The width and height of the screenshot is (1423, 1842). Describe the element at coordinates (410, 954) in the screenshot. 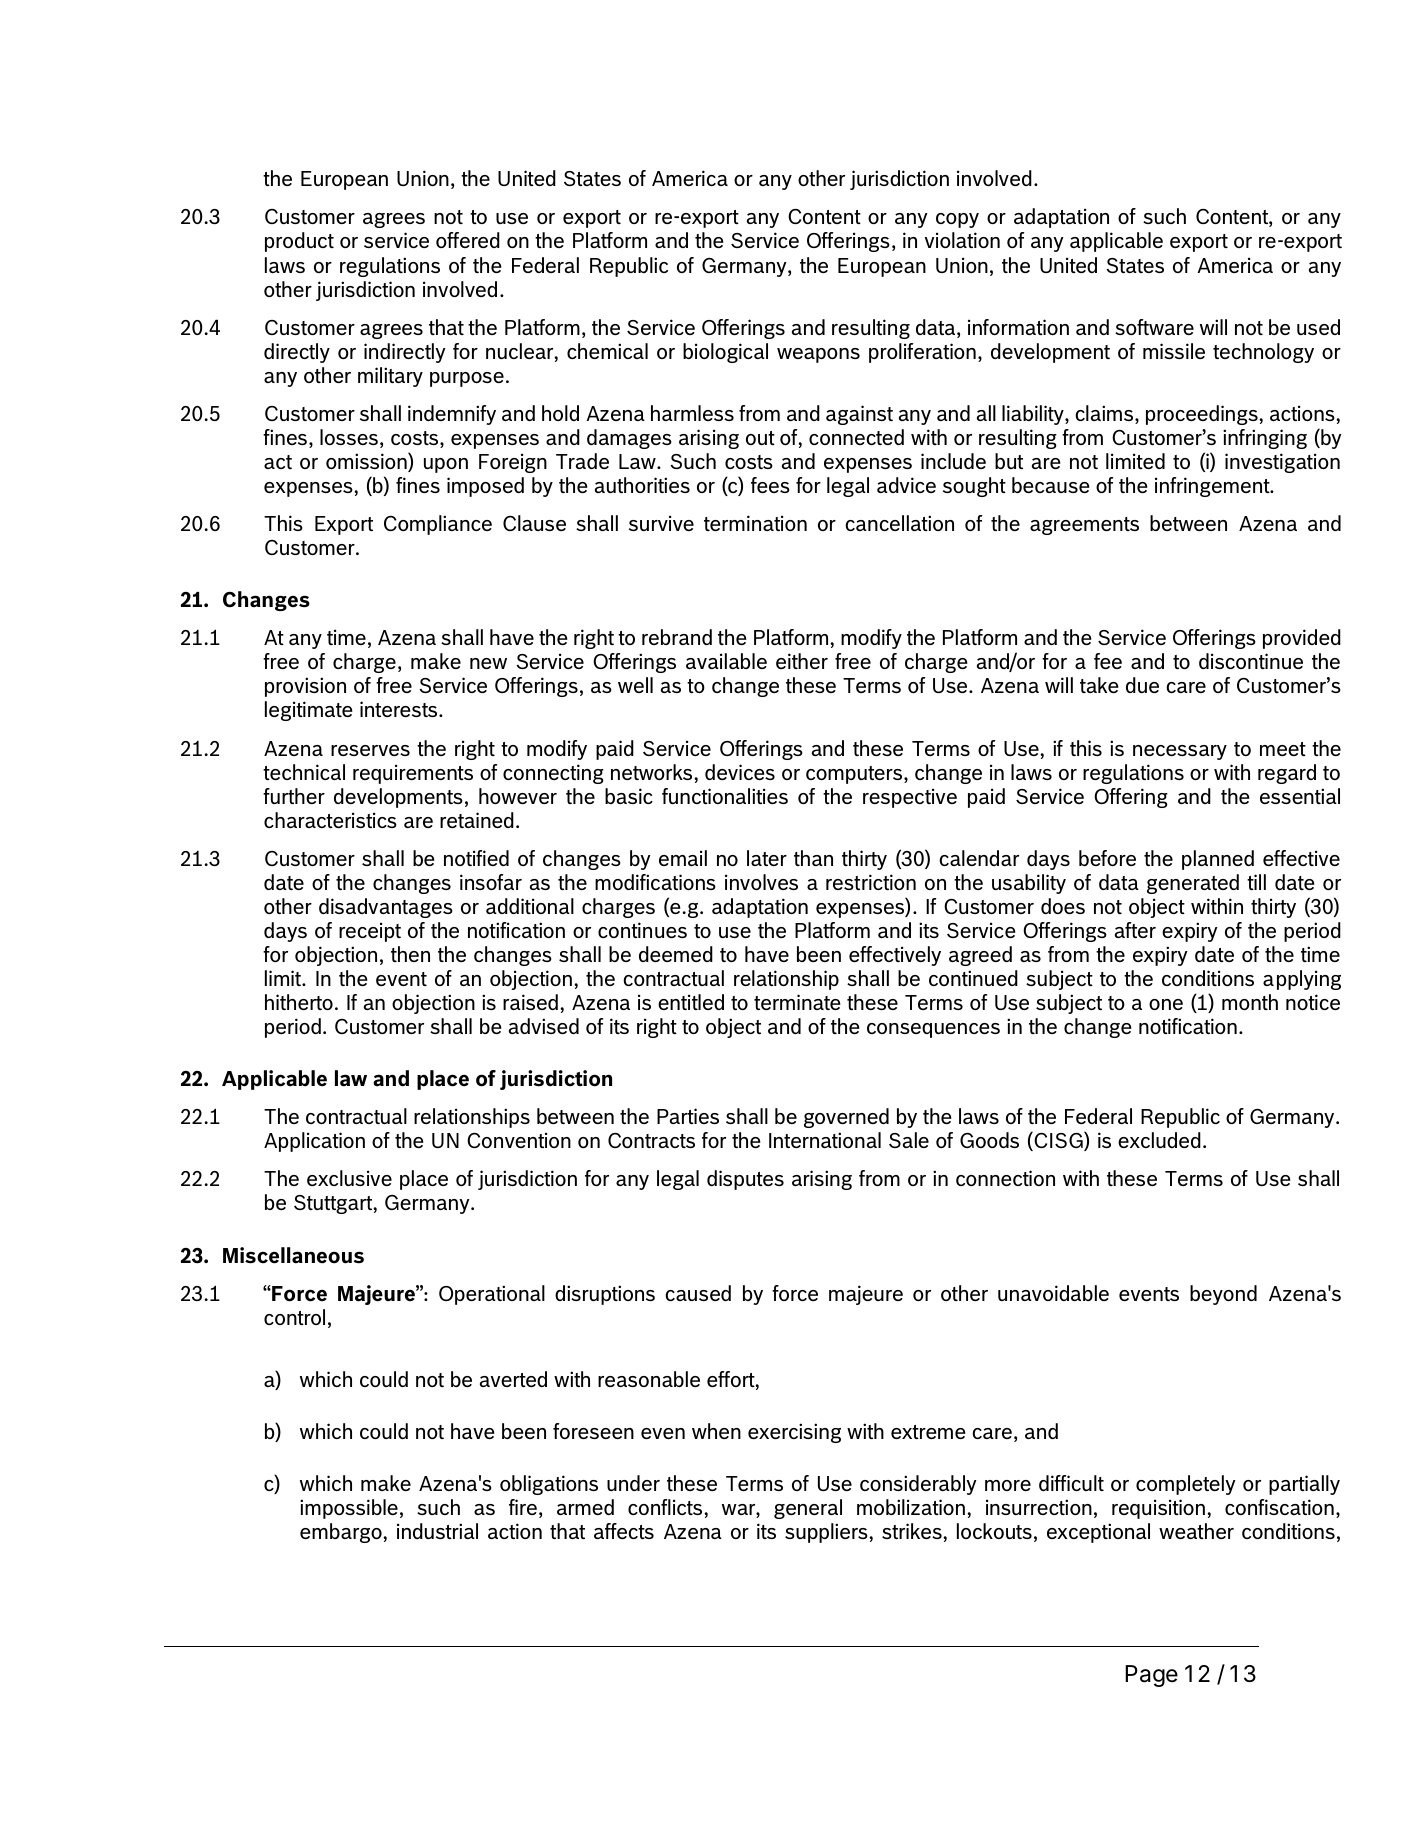

I see `then` at that location.
